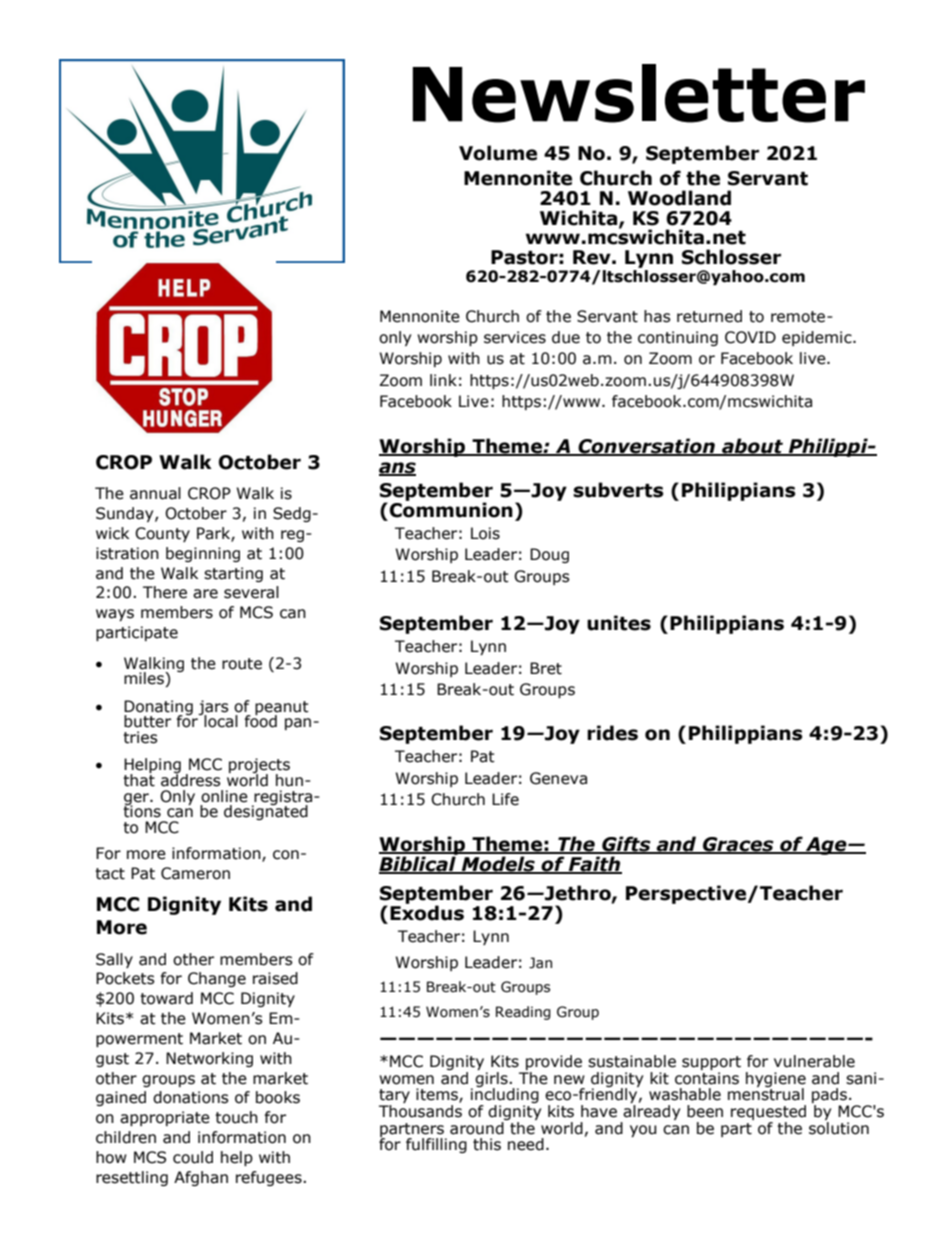 This screenshot has width=952, height=1233. I want to click on Communion, so click(451, 509).
